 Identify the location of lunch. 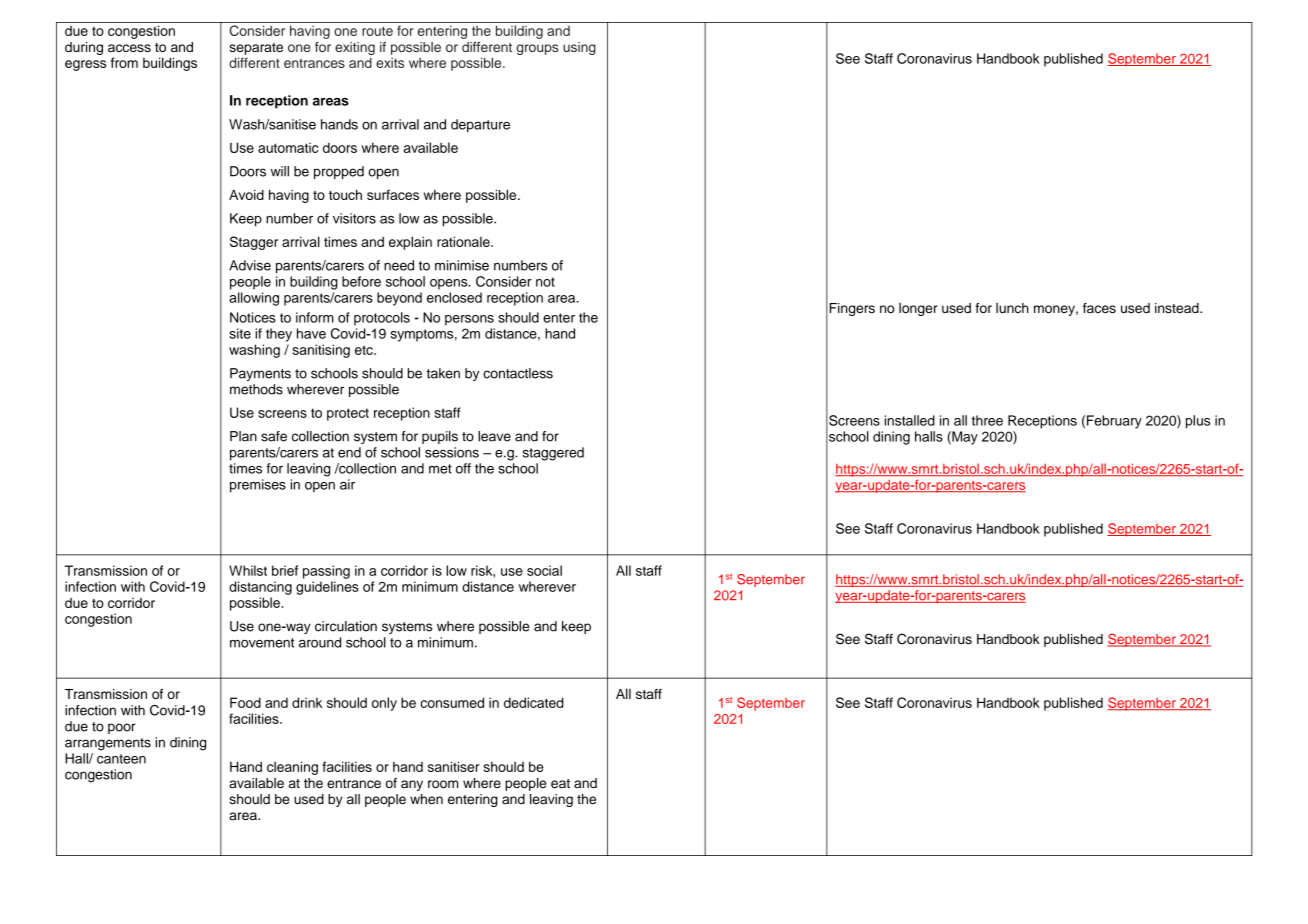
(1012, 308).
